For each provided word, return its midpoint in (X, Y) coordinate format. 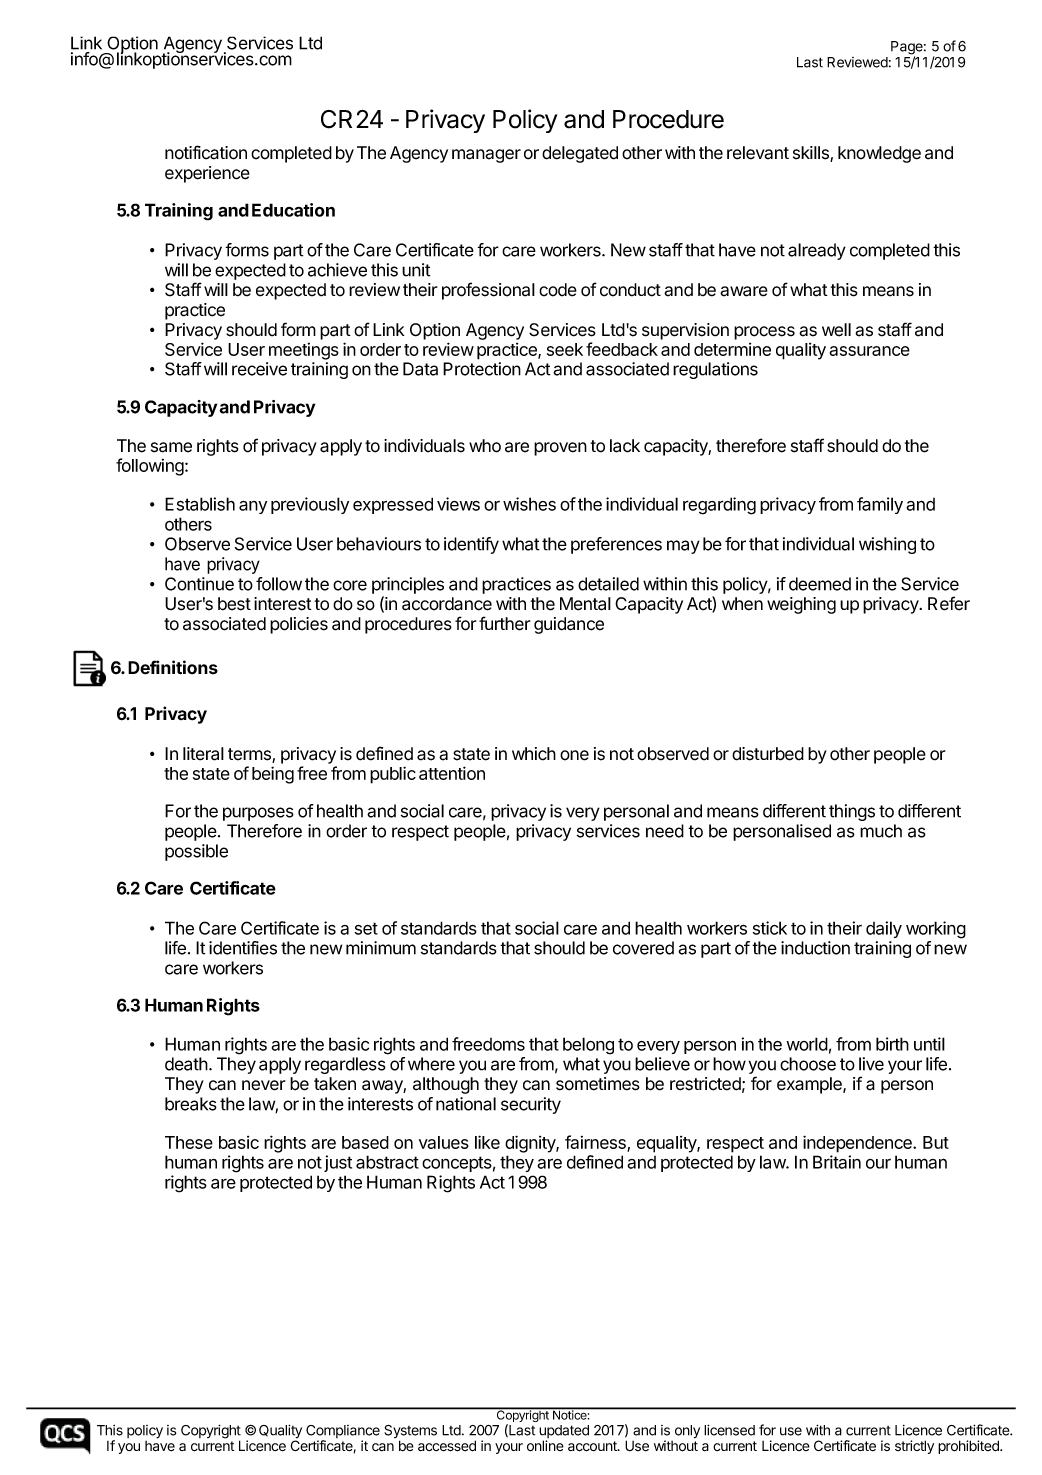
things (852, 812)
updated (564, 1433)
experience (207, 174)
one (574, 755)
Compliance (343, 1433)
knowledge (879, 154)
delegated (580, 154)
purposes (258, 814)
